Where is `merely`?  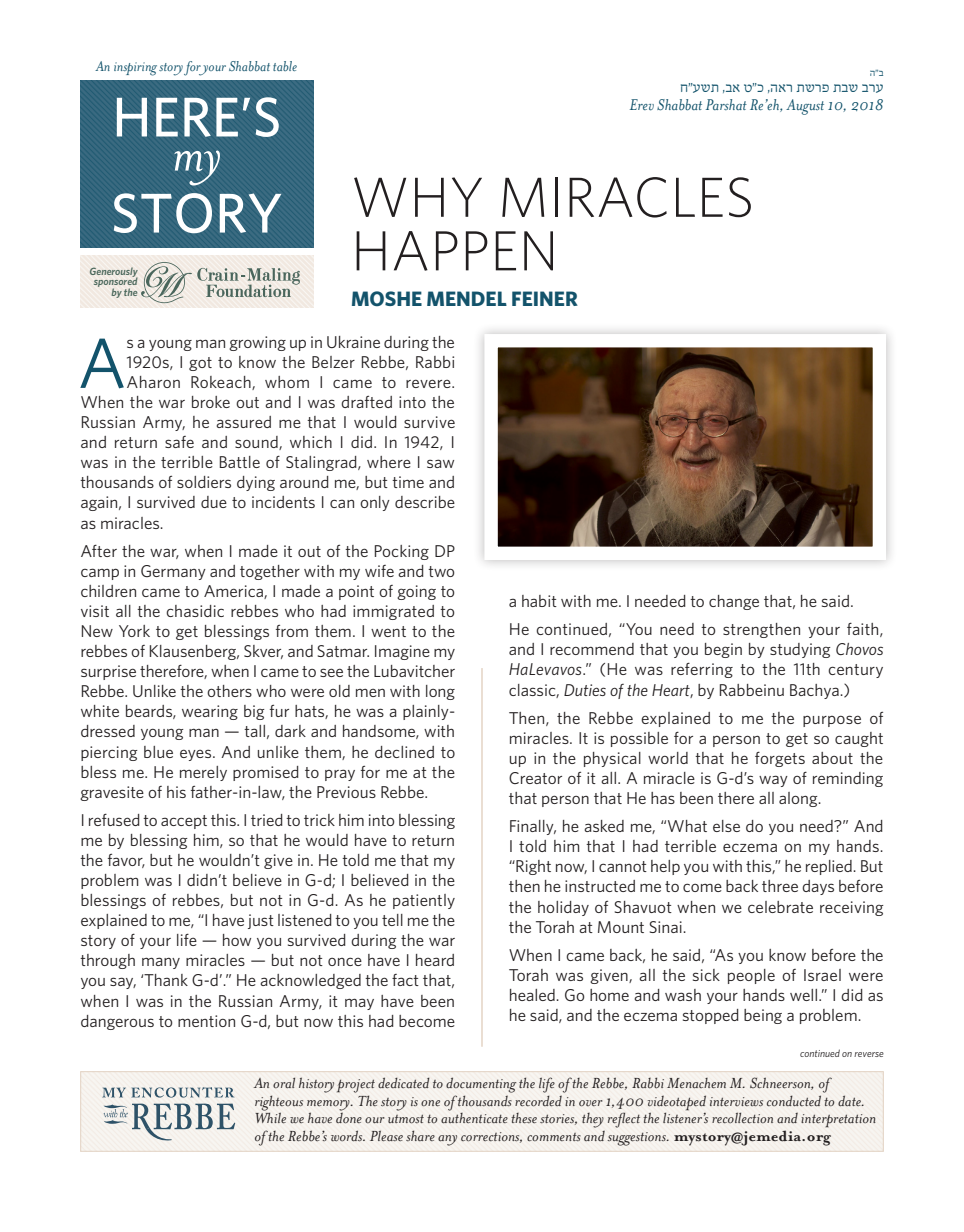 merely is located at coordinates (203, 773).
